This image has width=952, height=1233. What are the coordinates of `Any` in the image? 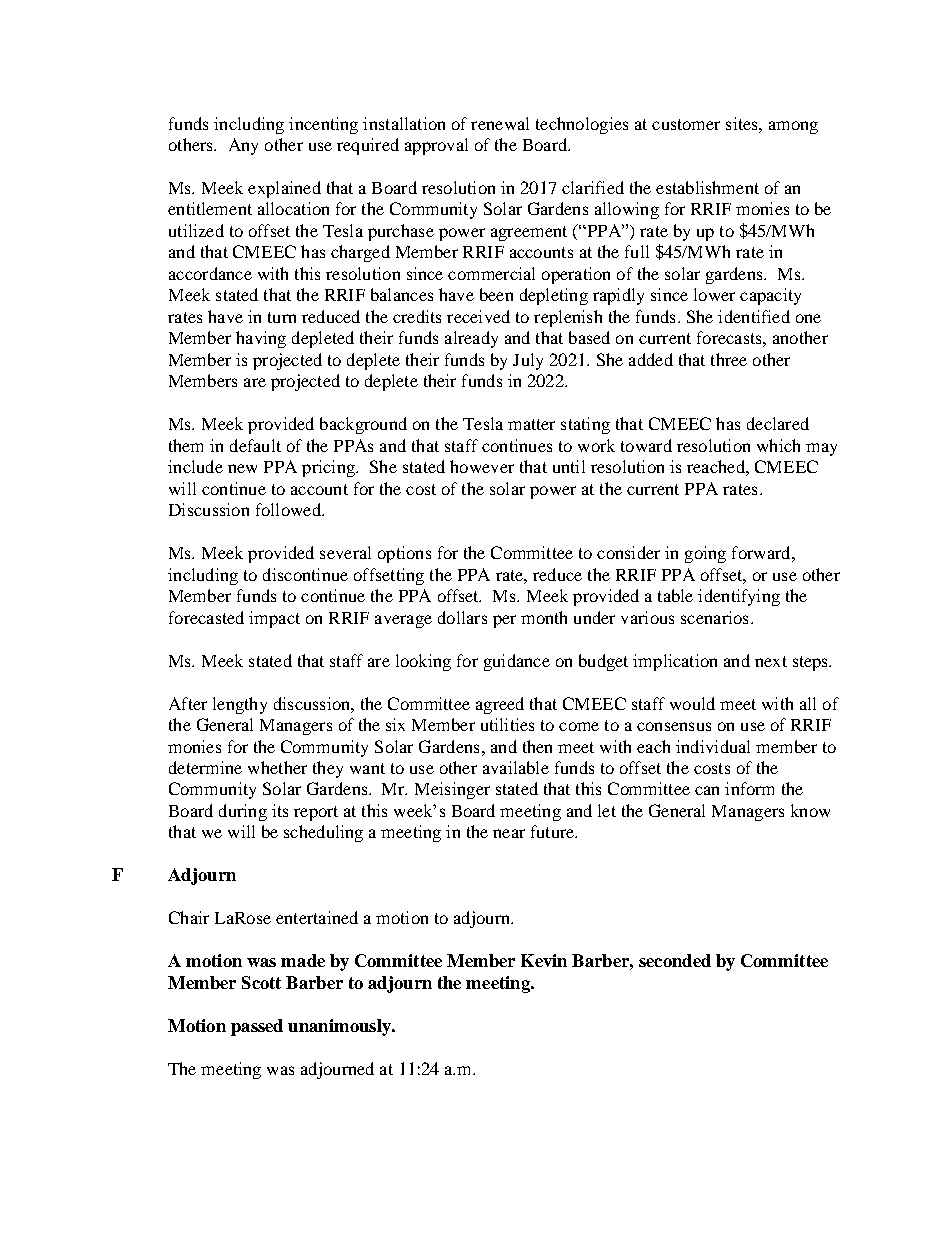 It's located at (243, 146).
